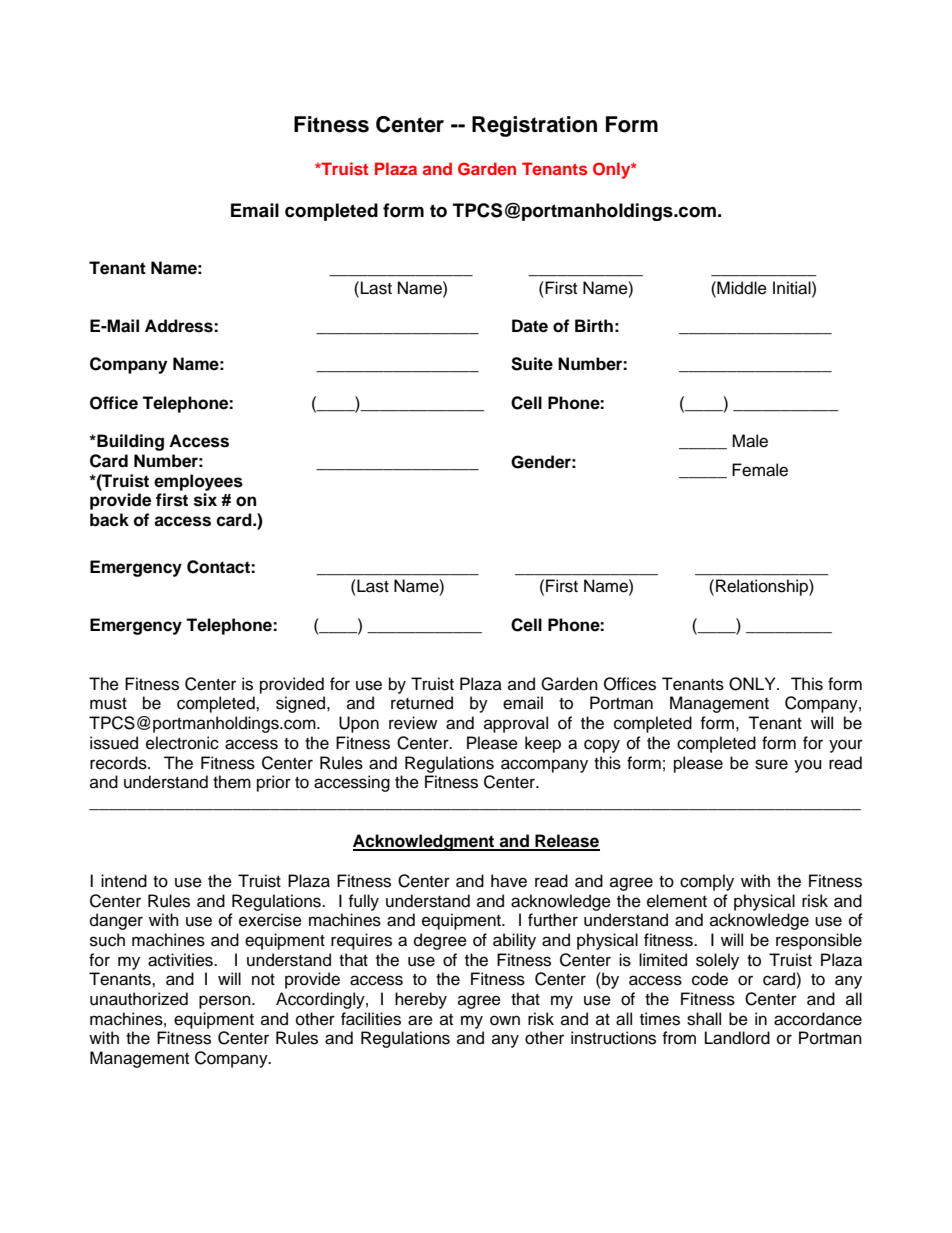 This image has height=1233, width=952. I want to click on Initial, so click(793, 288).
